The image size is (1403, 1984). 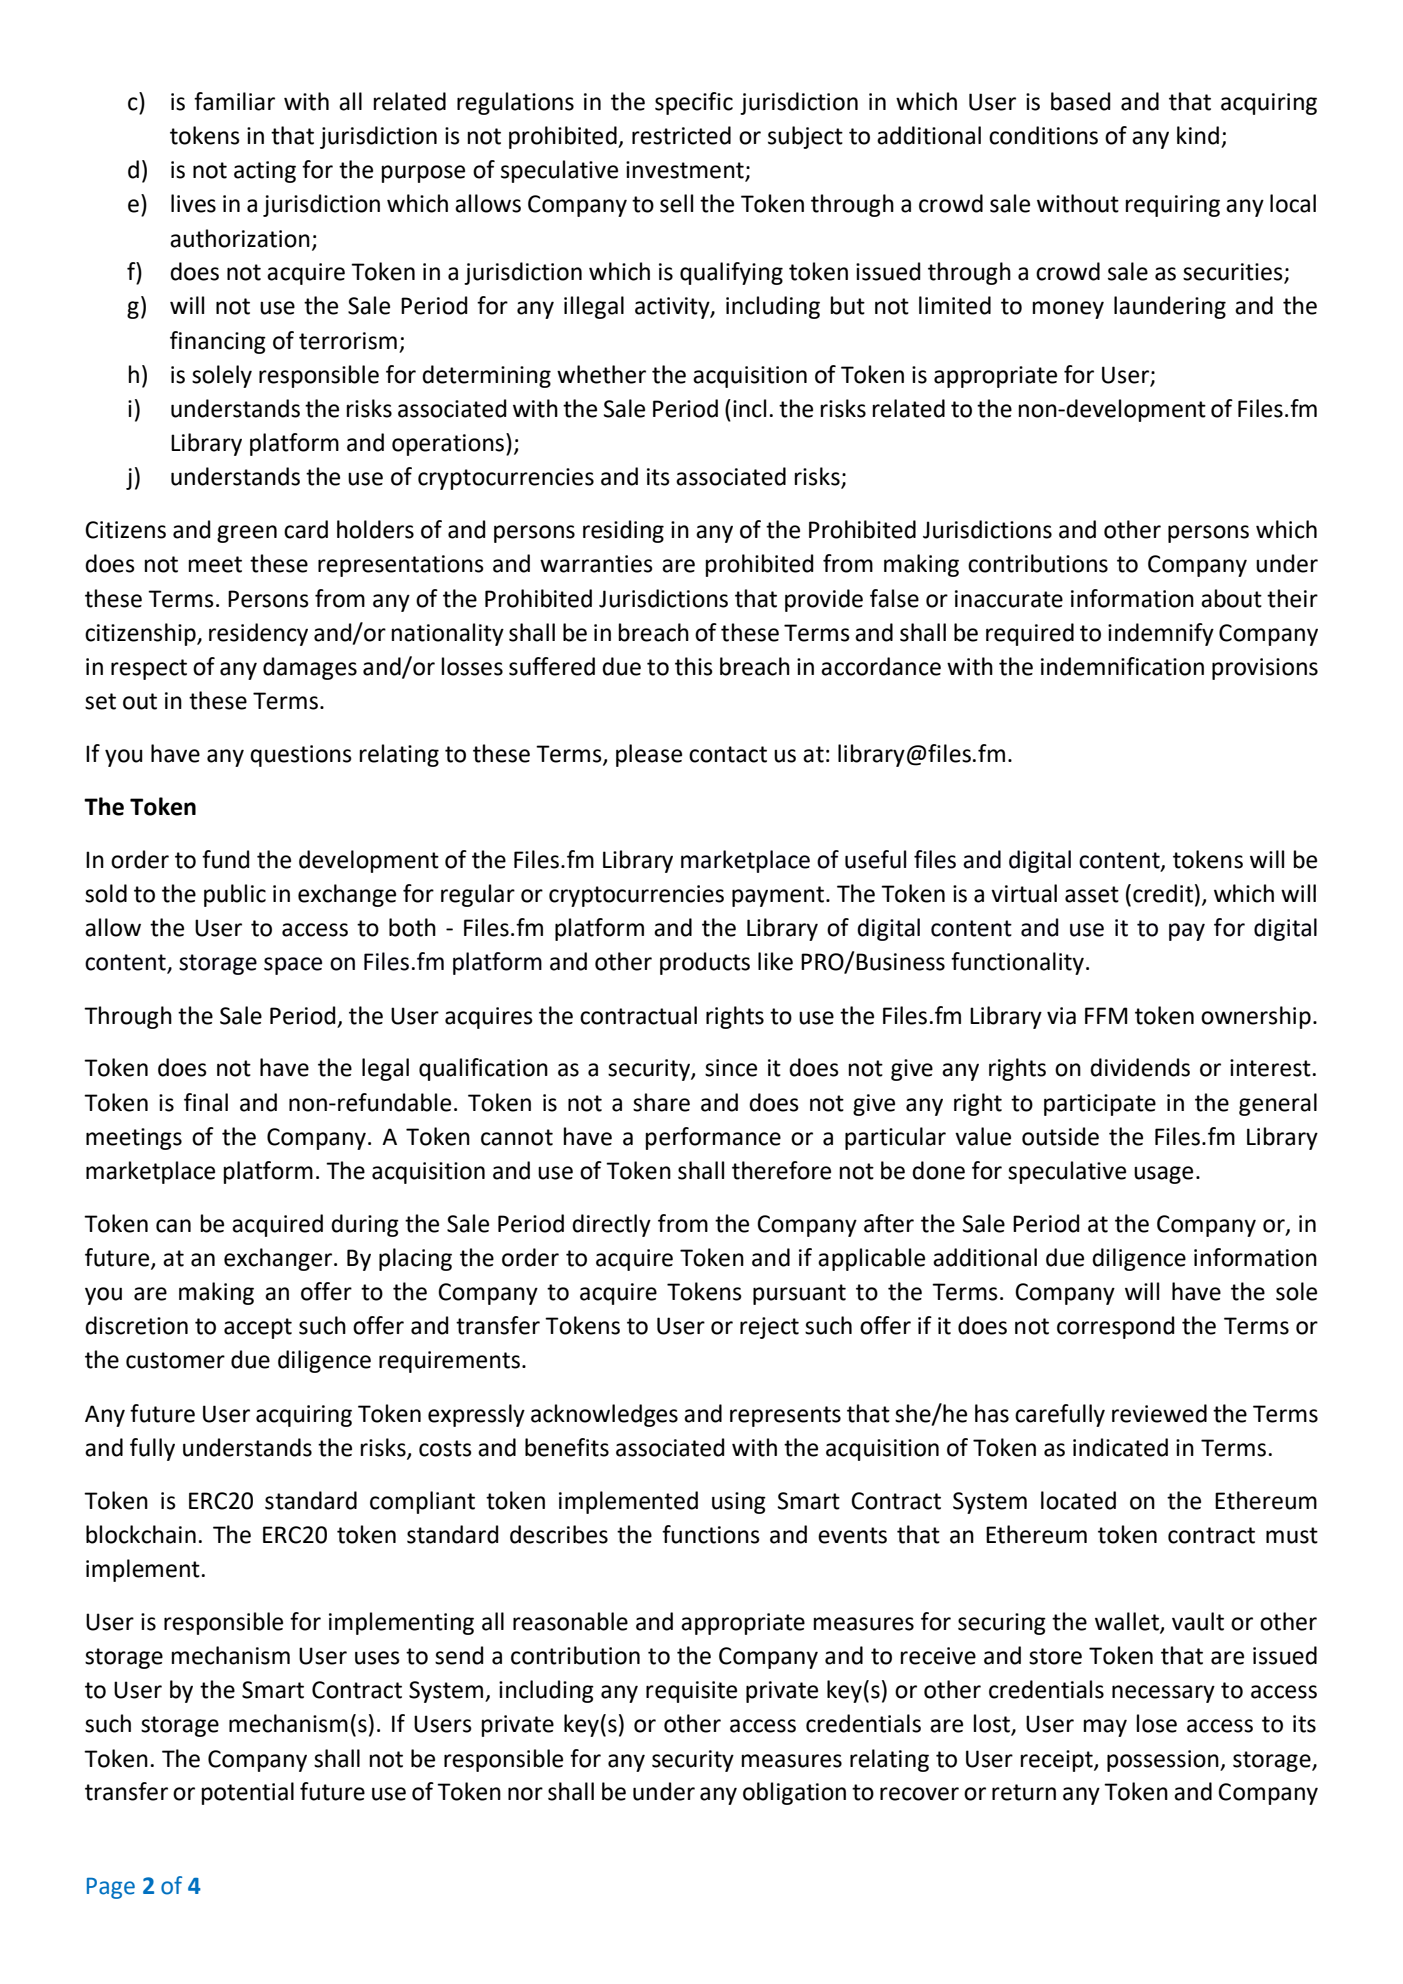 I want to click on about, so click(x=1231, y=598).
